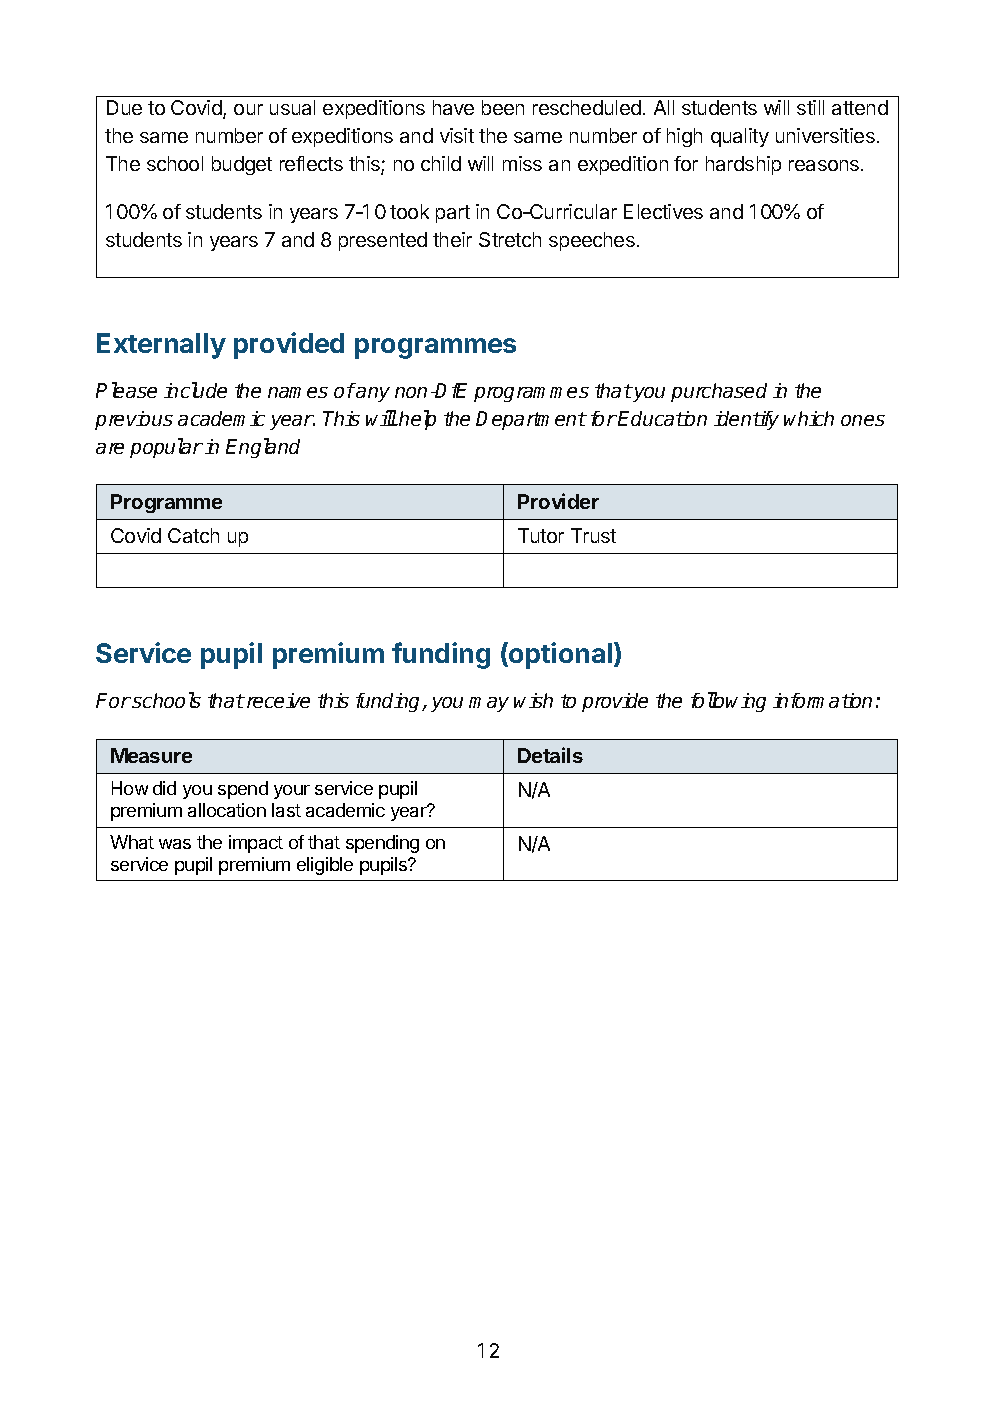 The width and height of the document is (1006, 1423). Describe the element at coordinates (166, 448) in the document. I see `popular` at that location.
